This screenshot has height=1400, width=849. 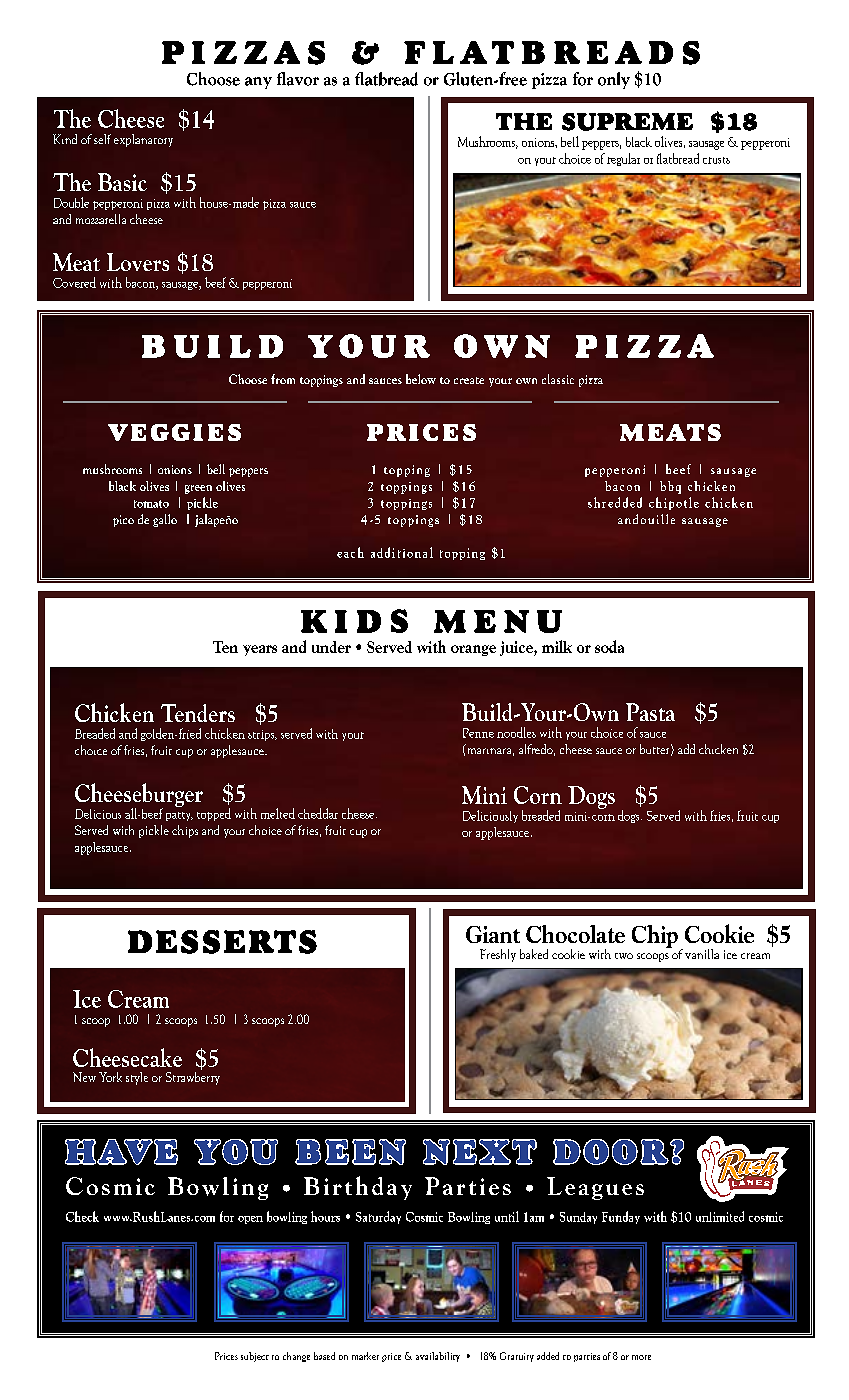 What do you see at coordinates (402, 552) in the screenshot?
I see `additional` at bounding box center [402, 552].
